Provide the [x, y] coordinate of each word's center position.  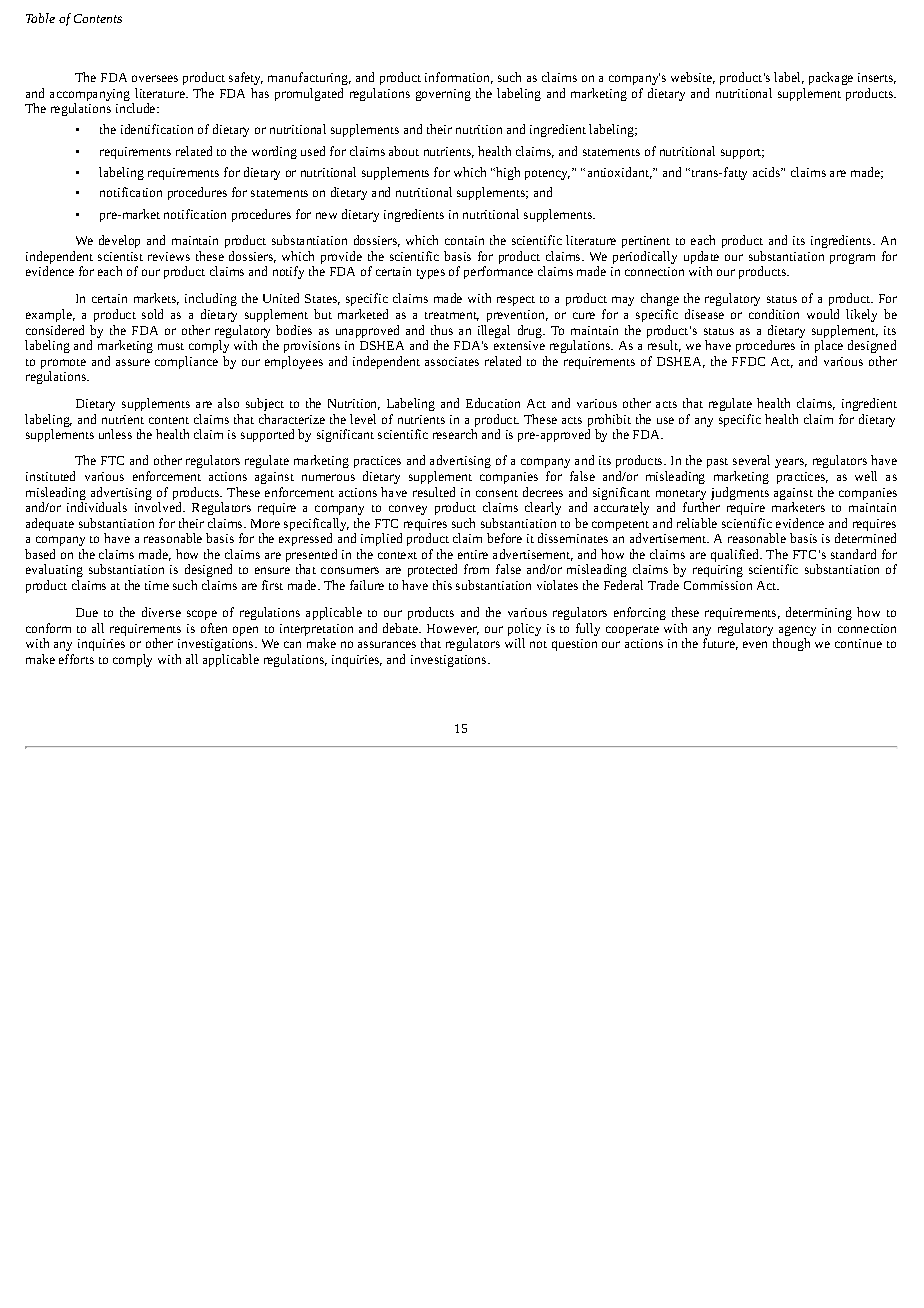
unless [115, 434]
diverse [161, 612]
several [751, 460]
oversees [155, 78]
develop [119, 241]
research [455, 434]
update [701, 259]
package [831, 78]
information [459, 78]
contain [464, 240]
